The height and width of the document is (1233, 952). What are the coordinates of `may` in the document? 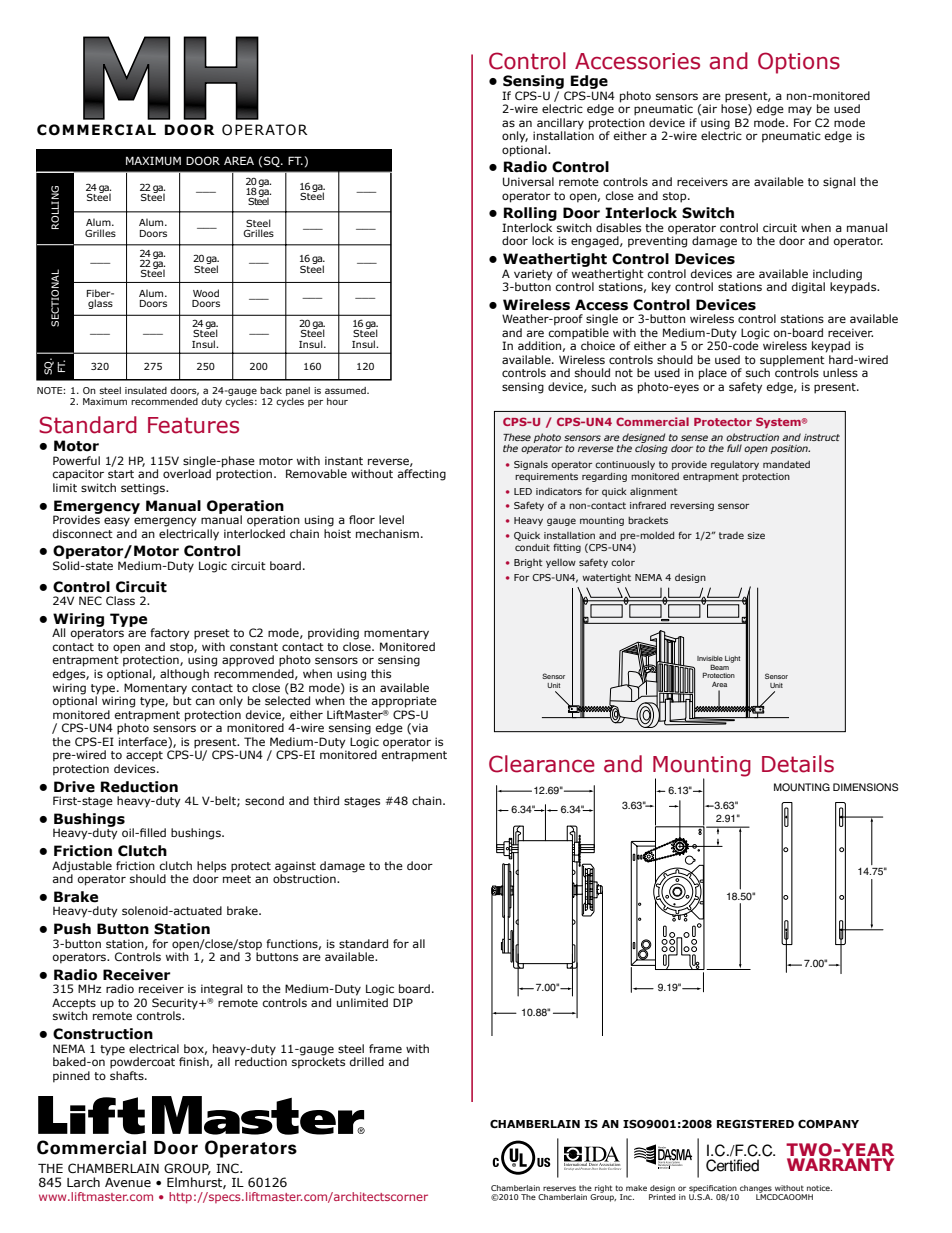 It's located at (800, 111).
